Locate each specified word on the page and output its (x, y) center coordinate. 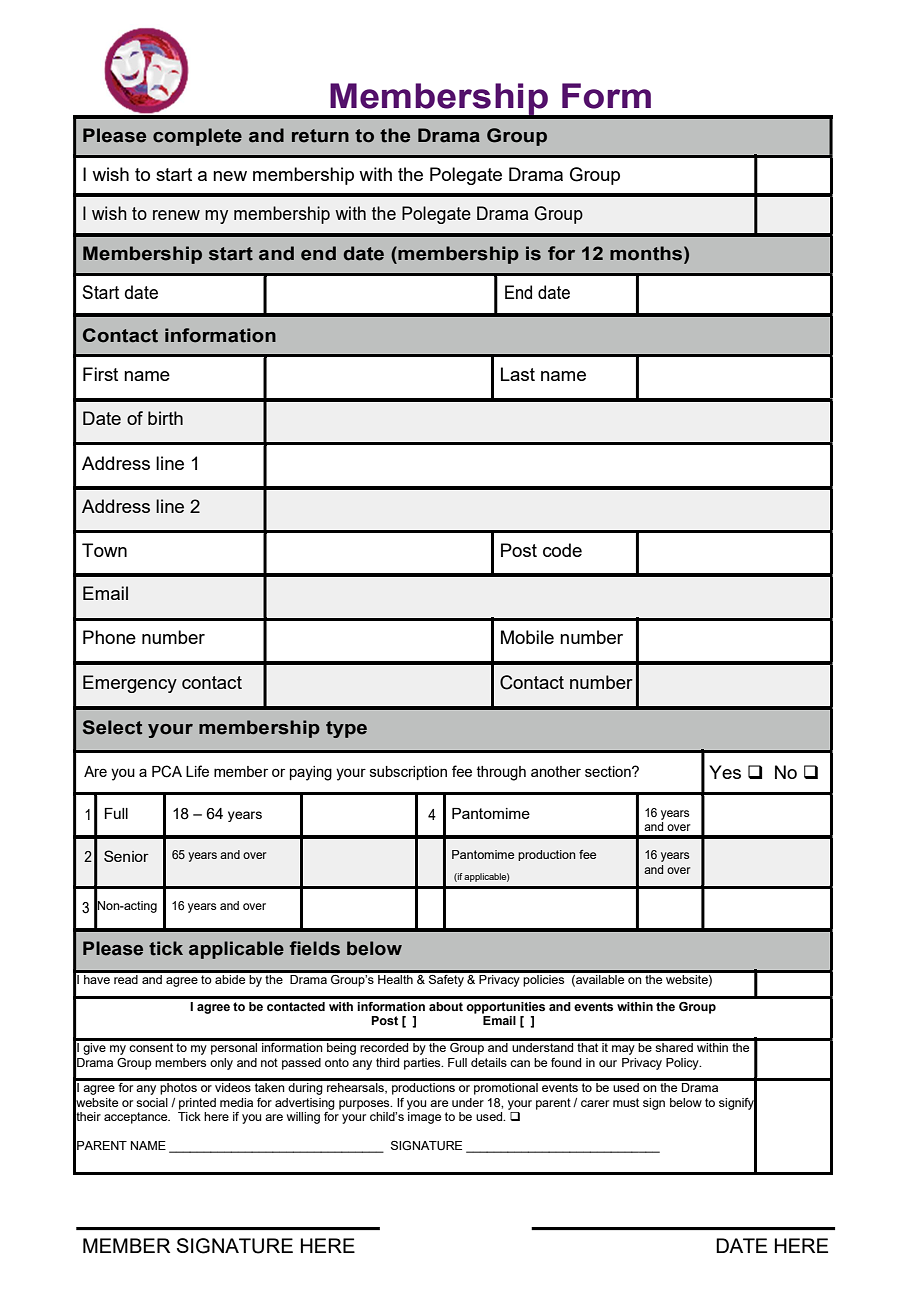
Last (518, 374)
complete (197, 137)
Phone (109, 637)
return (320, 136)
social (152, 1102)
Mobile (527, 637)
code (562, 550)
